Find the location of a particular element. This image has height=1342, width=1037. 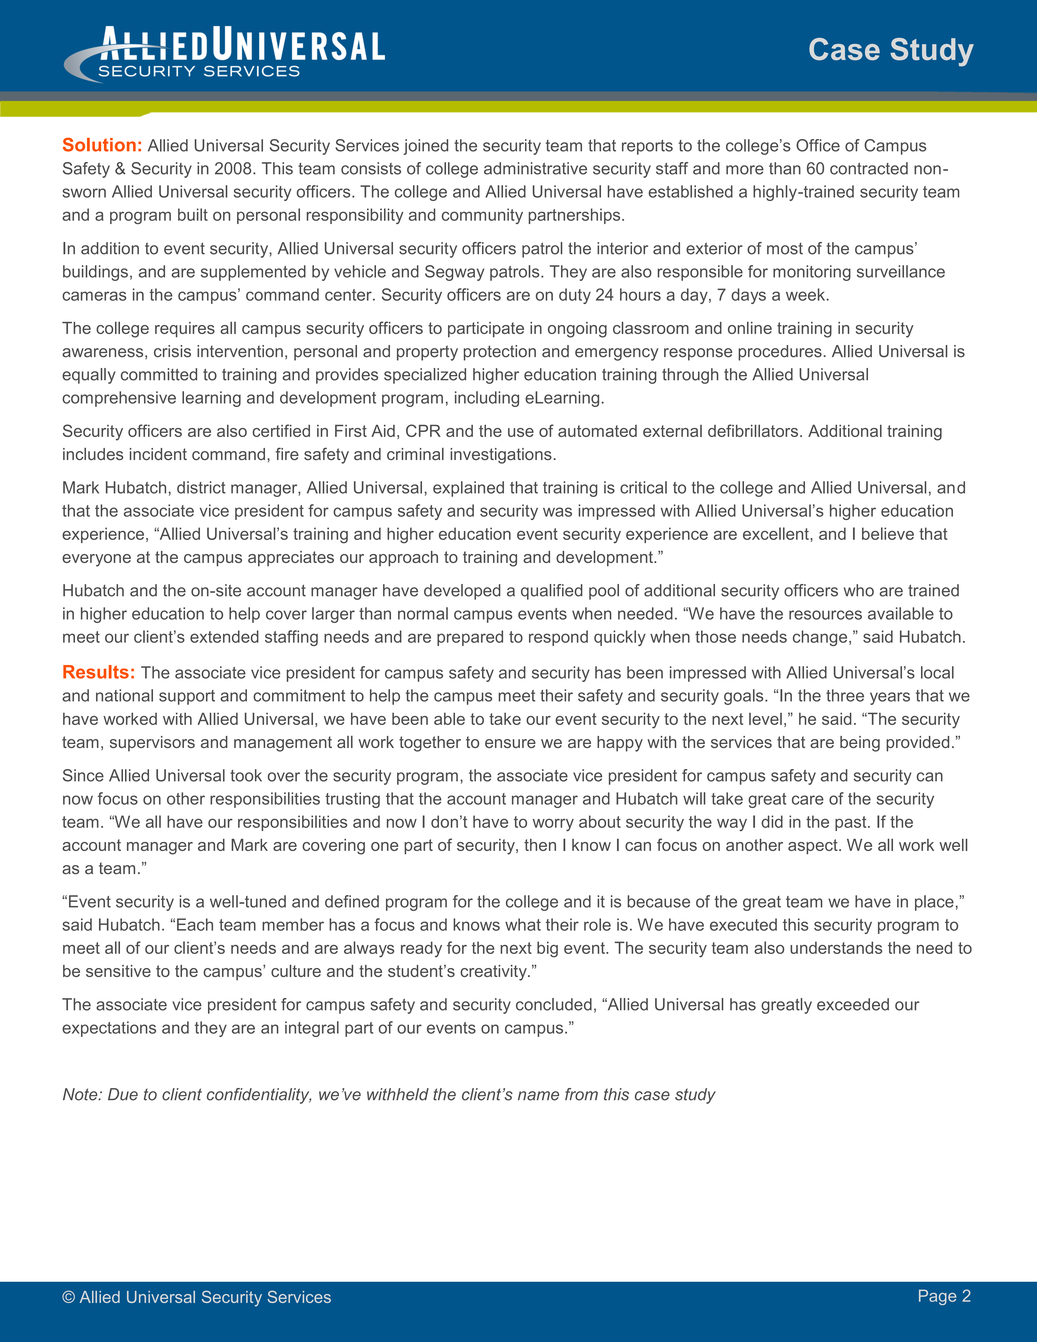

built is located at coordinates (193, 214).
